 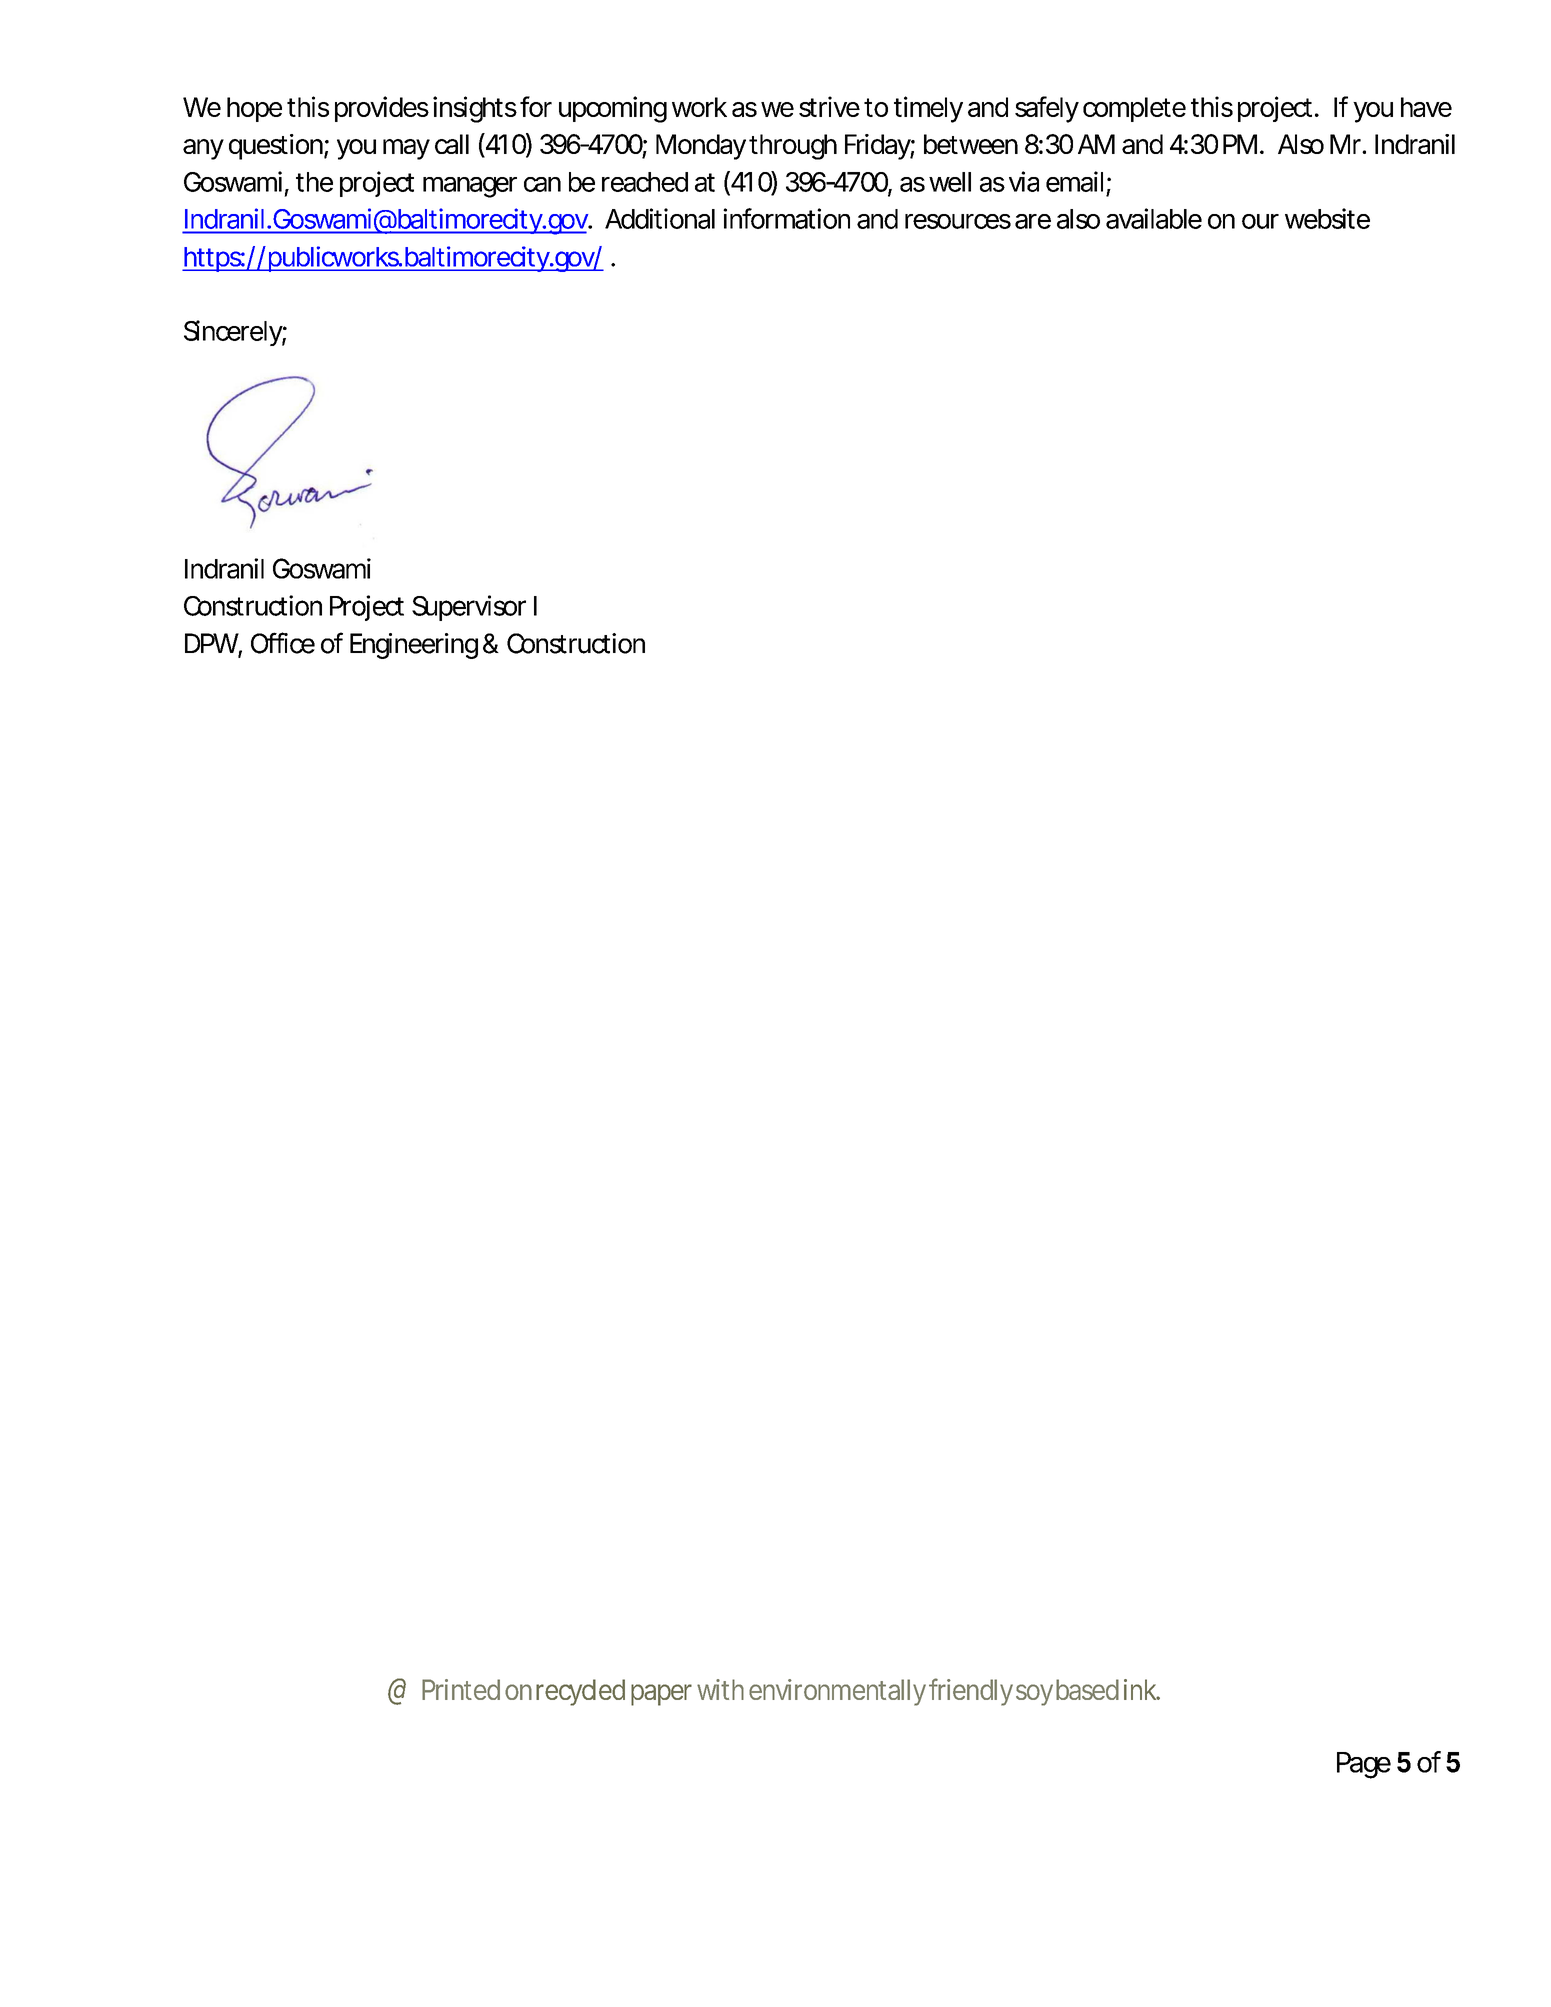 I want to click on Supervisor, so click(x=469, y=608).
